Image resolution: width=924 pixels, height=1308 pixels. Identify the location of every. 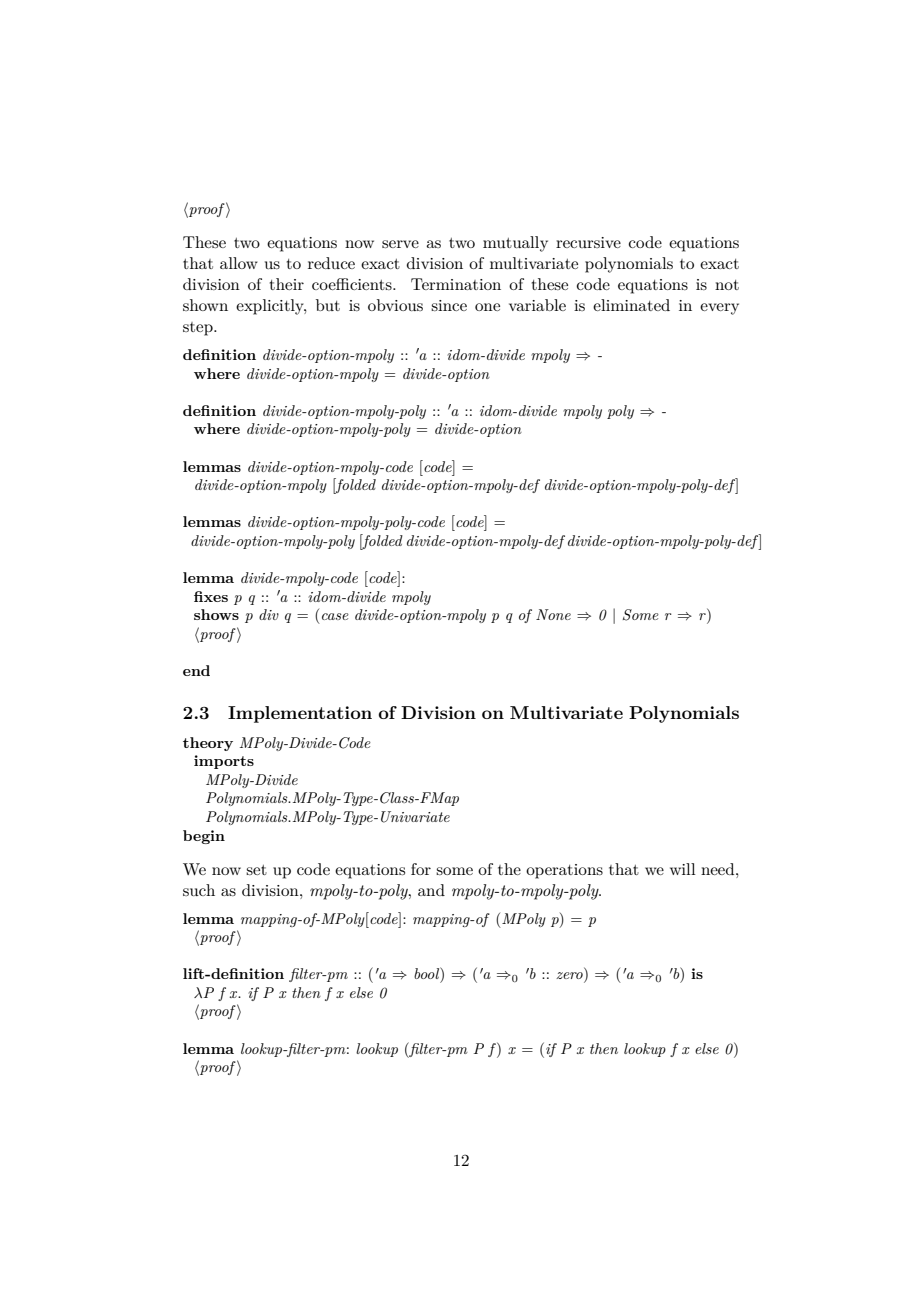
(719, 309).
